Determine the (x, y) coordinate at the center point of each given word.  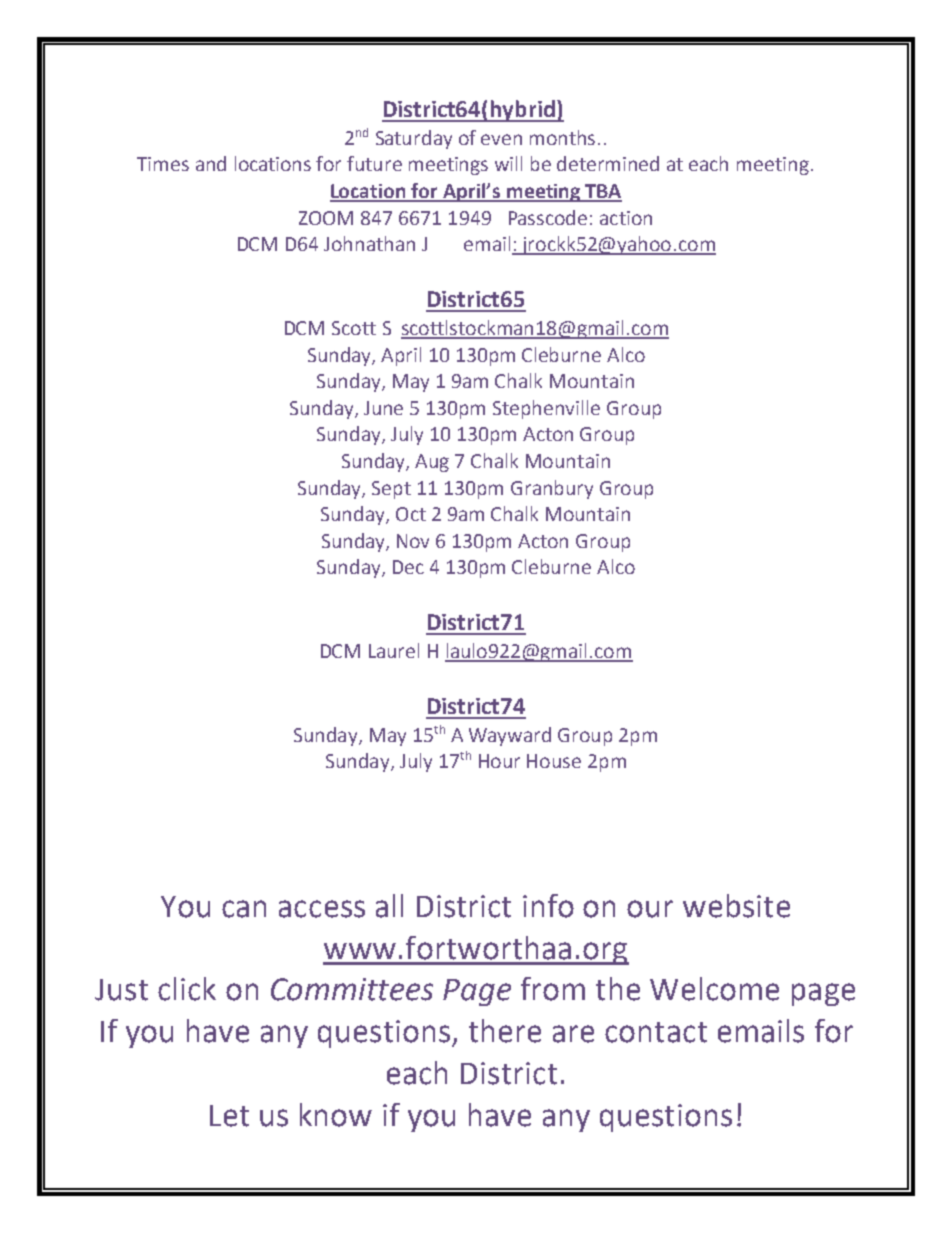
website (736, 906)
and (211, 163)
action (626, 218)
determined (608, 163)
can (244, 909)
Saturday (414, 139)
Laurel (394, 650)
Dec (408, 567)
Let (229, 1116)
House (554, 761)
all (389, 906)
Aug (432, 463)
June (383, 408)
